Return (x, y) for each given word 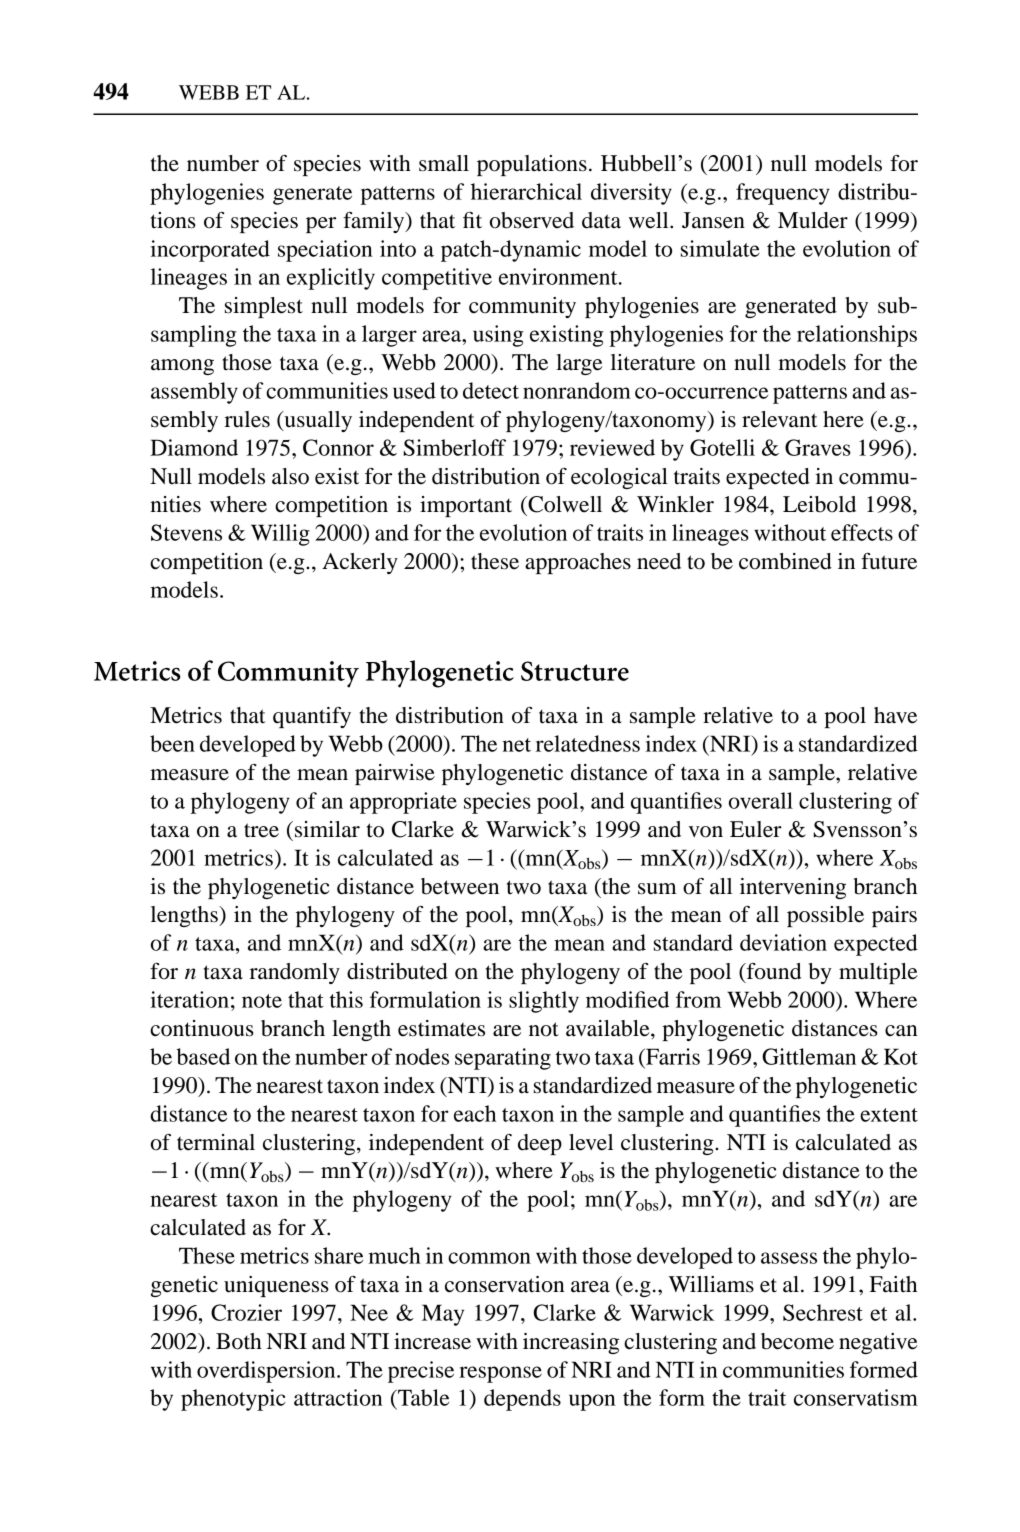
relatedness (588, 743)
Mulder (813, 220)
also (290, 476)
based (203, 1056)
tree (261, 830)
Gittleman (809, 1056)
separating (503, 1059)
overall (761, 800)
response (500, 1374)
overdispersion (267, 1372)
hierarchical (526, 191)
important (466, 506)
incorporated (210, 251)
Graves (818, 447)
